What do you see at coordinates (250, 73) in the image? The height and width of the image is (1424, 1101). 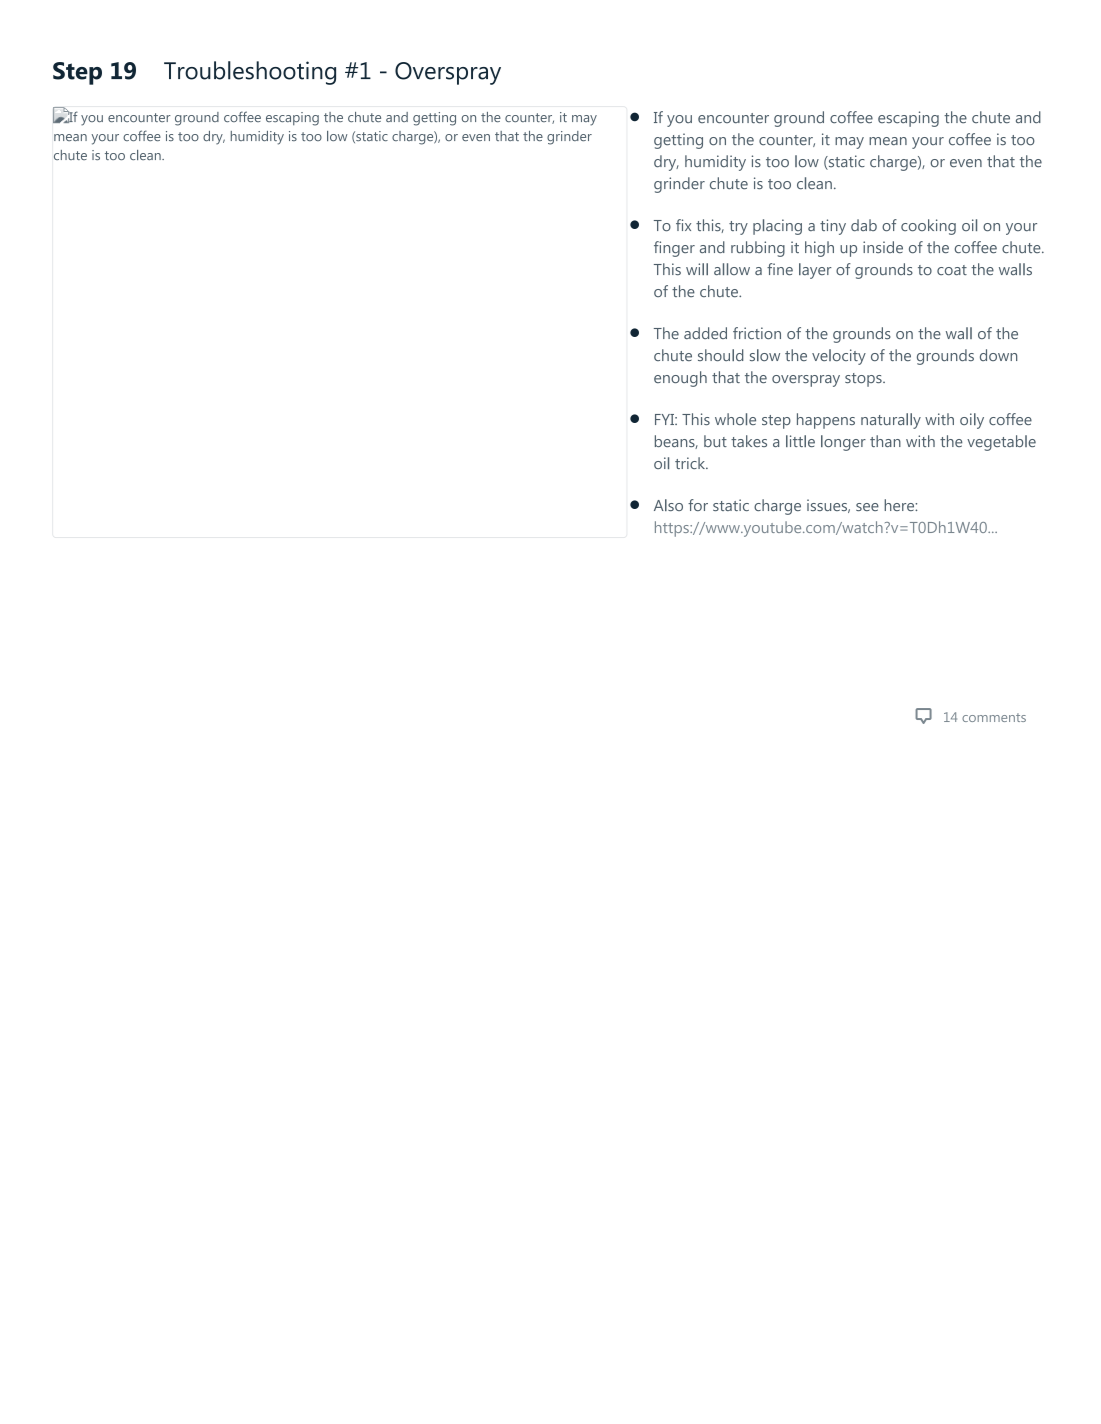 I see `Troubleshooting` at bounding box center [250, 73].
